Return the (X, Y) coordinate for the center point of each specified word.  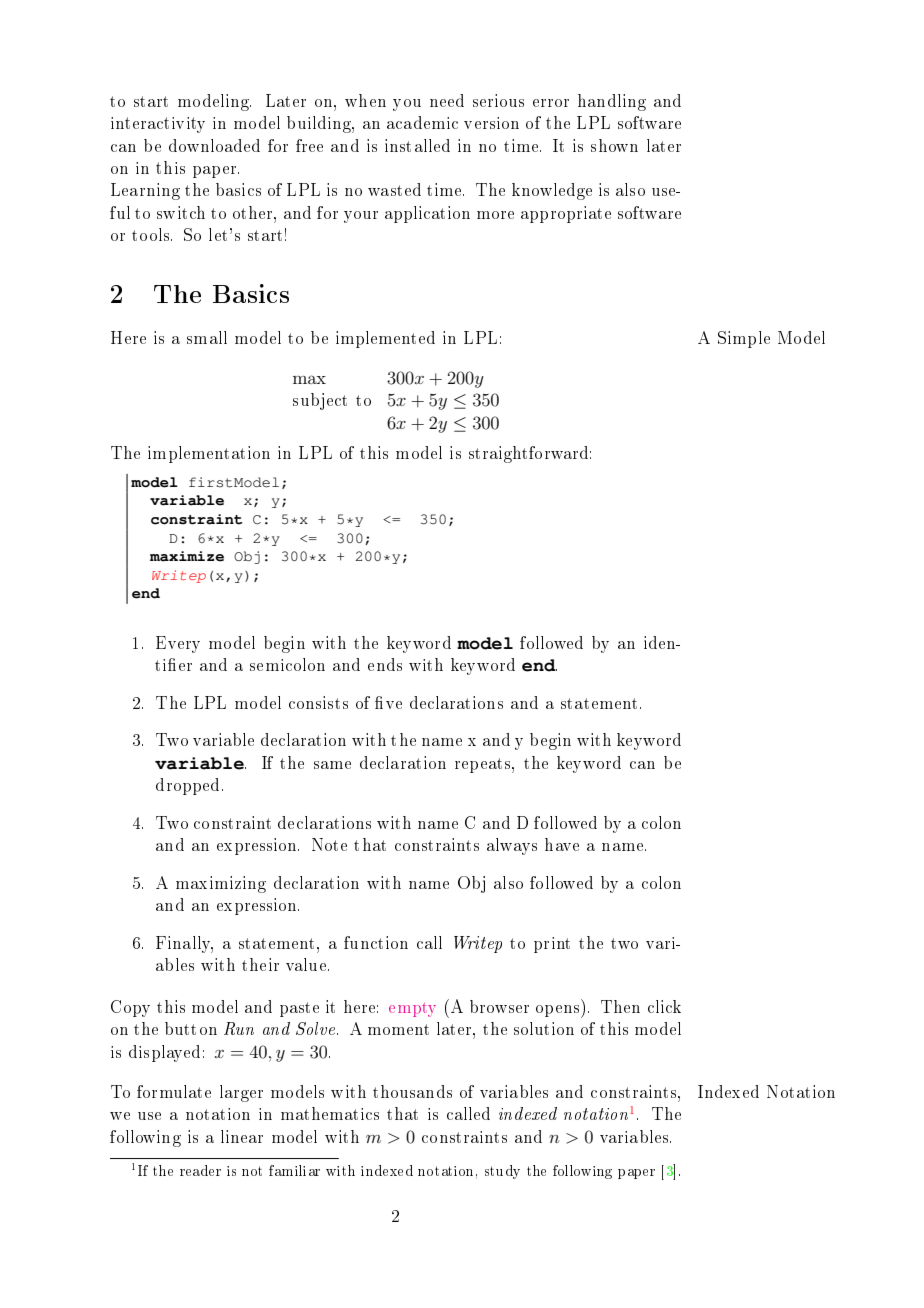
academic (422, 122)
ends (385, 664)
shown (614, 145)
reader (200, 1170)
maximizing (221, 884)
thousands (412, 1091)
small (207, 337)
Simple (744, 339)
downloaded (214, 145)
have (562, 844)
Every (178, 644)
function (376, 942)
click (664, 1006)
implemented (385, 339)
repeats (484, 765)
